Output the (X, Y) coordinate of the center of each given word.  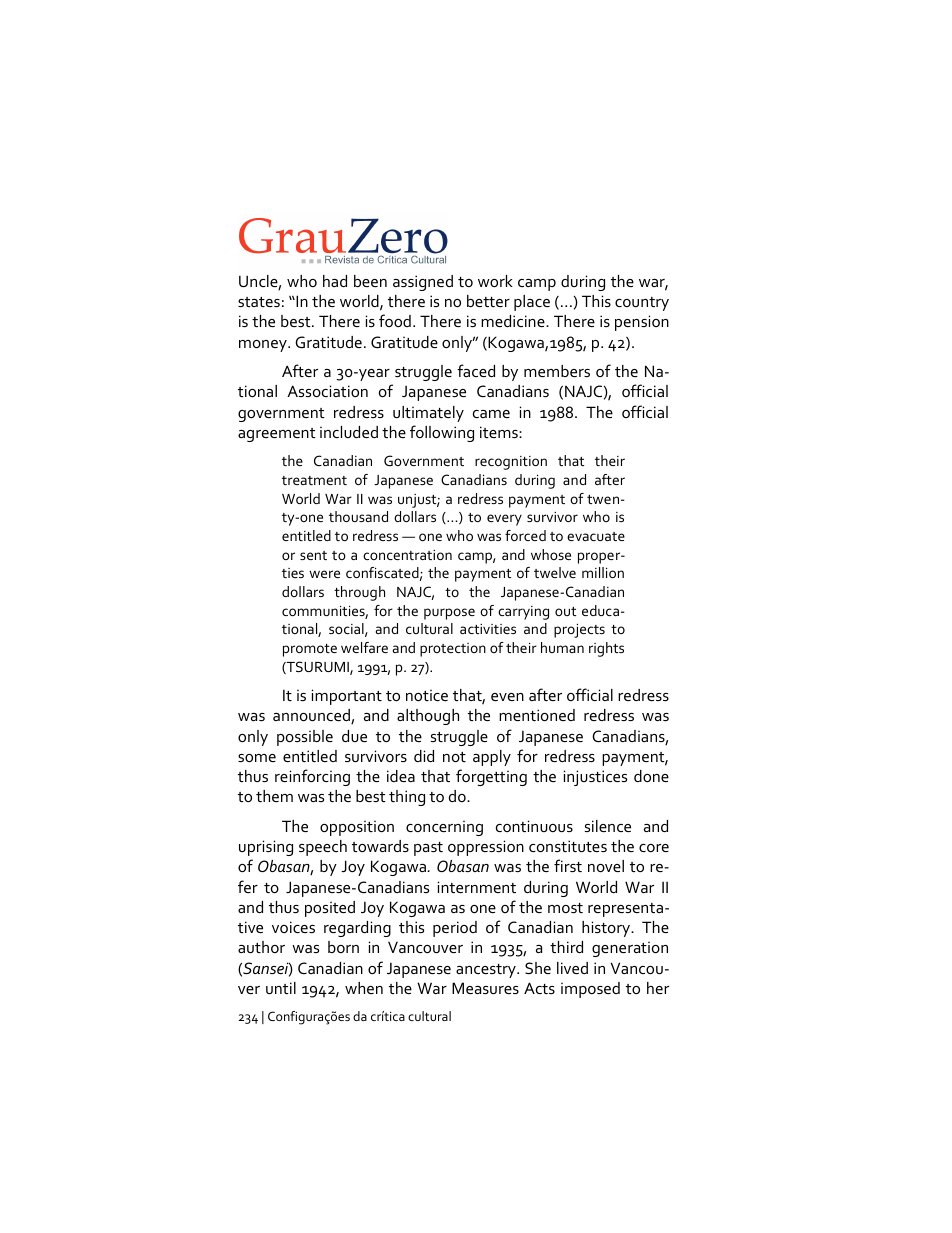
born (343, 947)
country (642, 304)
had (335, 281)
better (488, 301)
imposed (590, 990)
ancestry (487, 971)
